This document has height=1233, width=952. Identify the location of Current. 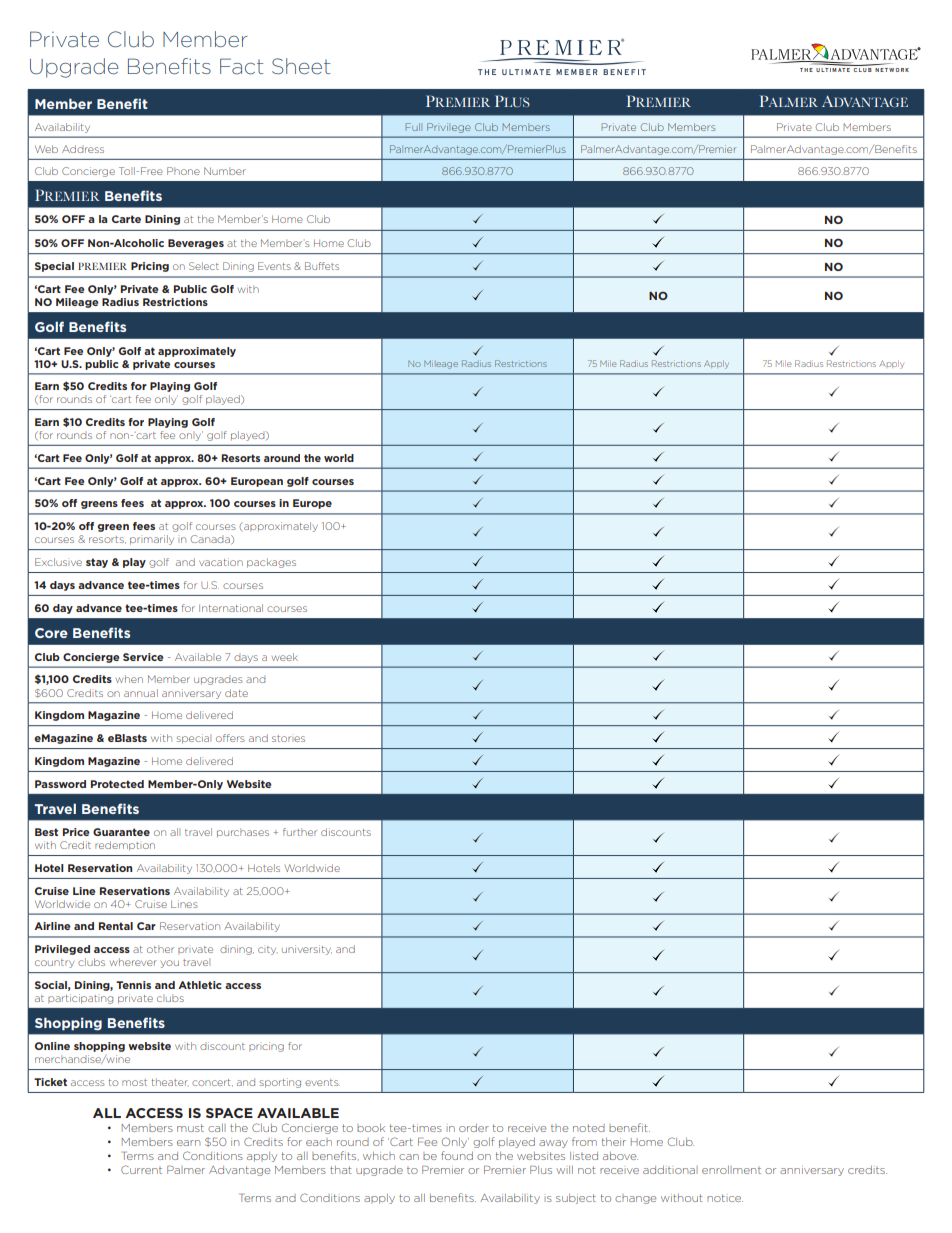
(141, 1169).
